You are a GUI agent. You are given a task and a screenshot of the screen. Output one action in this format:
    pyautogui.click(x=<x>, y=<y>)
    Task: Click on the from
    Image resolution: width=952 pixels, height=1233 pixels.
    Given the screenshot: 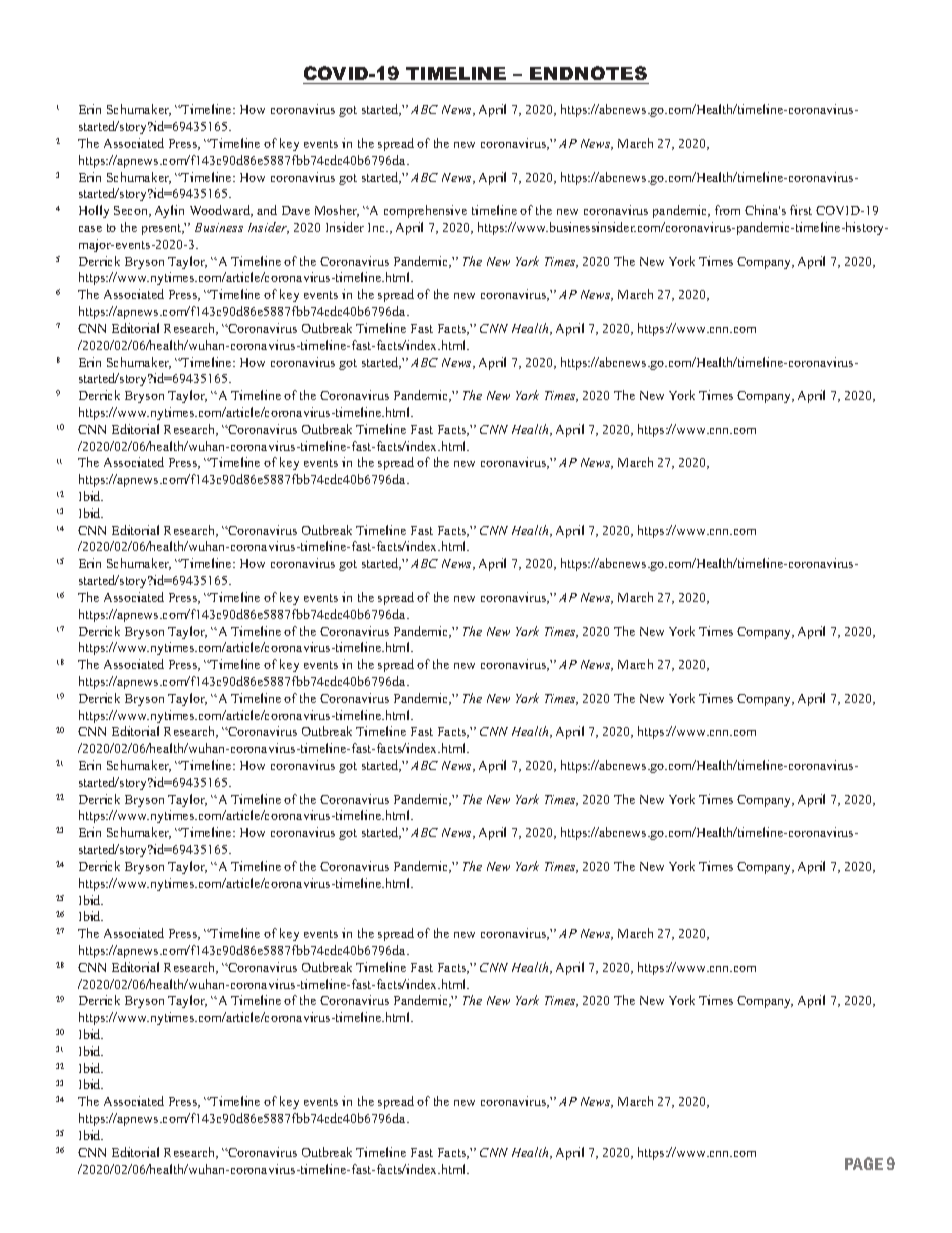 What is the action you would take?
    pyautogui.click(x=727, y=210)
